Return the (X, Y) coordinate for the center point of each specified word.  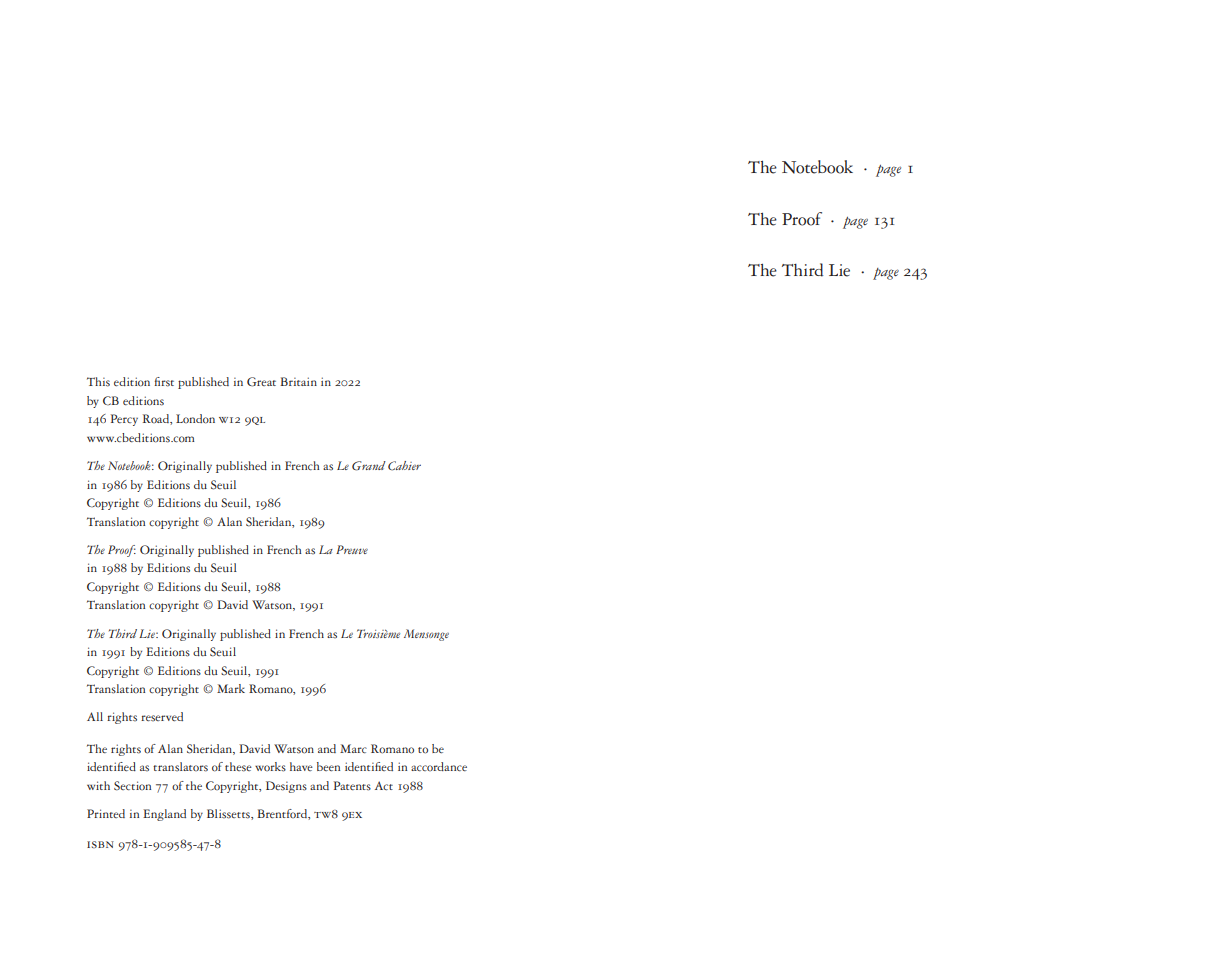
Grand (369, 466)
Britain (298, 381)
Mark (231, 688)
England (164, 815)
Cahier (404, 466)
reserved (162, 717)
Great (261, 382)
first (164, 382)
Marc (353, 748)
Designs (286, 787)
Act (384, 785)
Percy (124, 420)
